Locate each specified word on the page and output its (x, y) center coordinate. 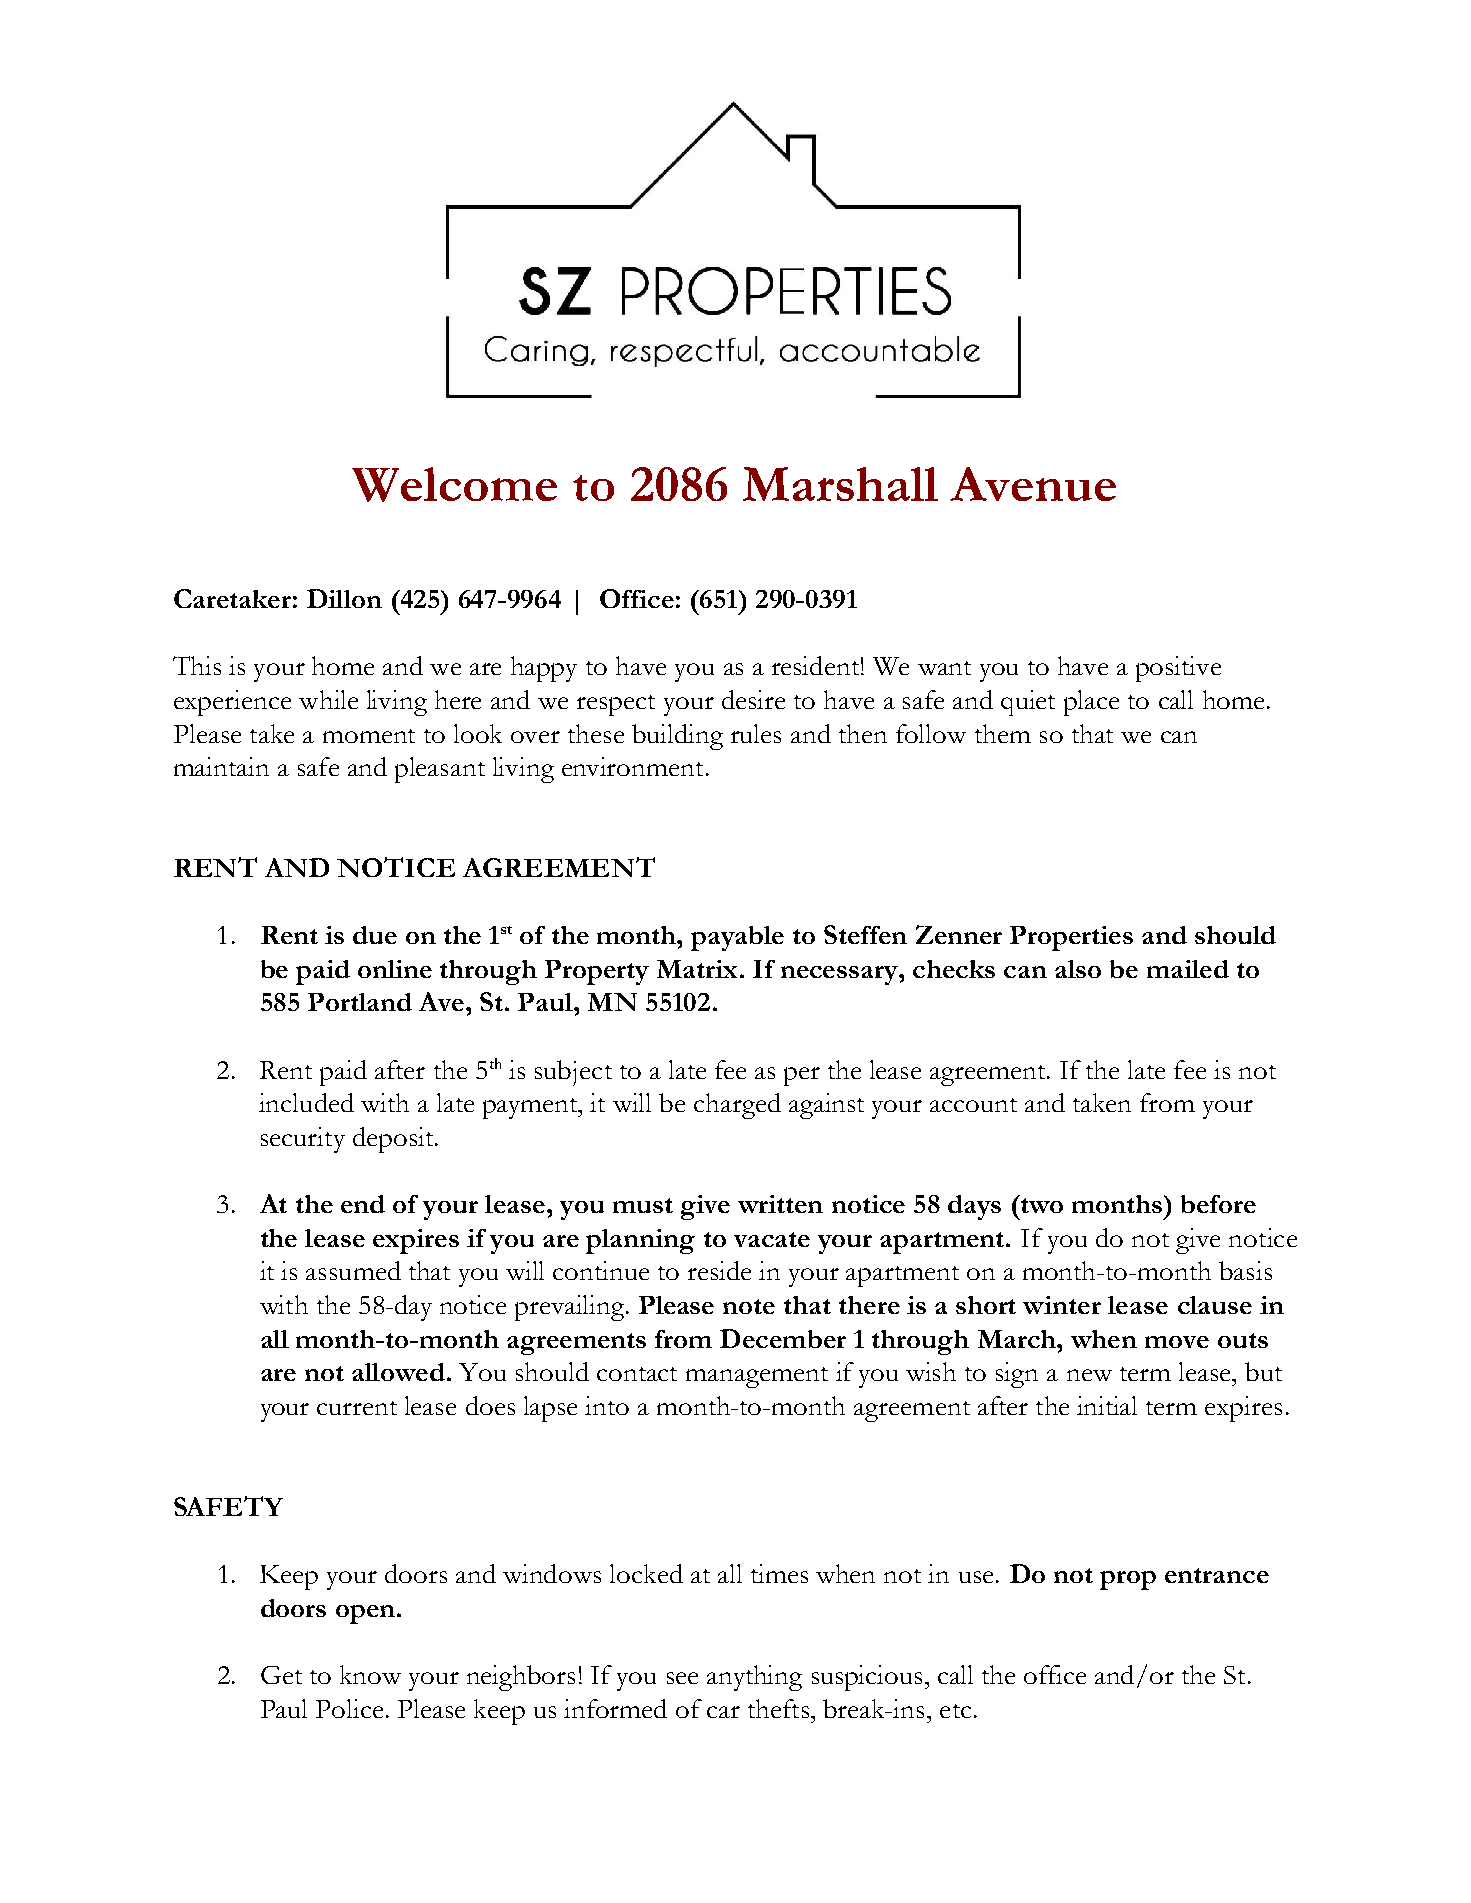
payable (737, 938)
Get (281, 1675)
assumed (353, 1270)
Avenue (1033, 484)
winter (1062, 1305)
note (749, 1306)
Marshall (840, 484)
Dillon (344, 598)
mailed (1188, 969)
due (375, 935)
